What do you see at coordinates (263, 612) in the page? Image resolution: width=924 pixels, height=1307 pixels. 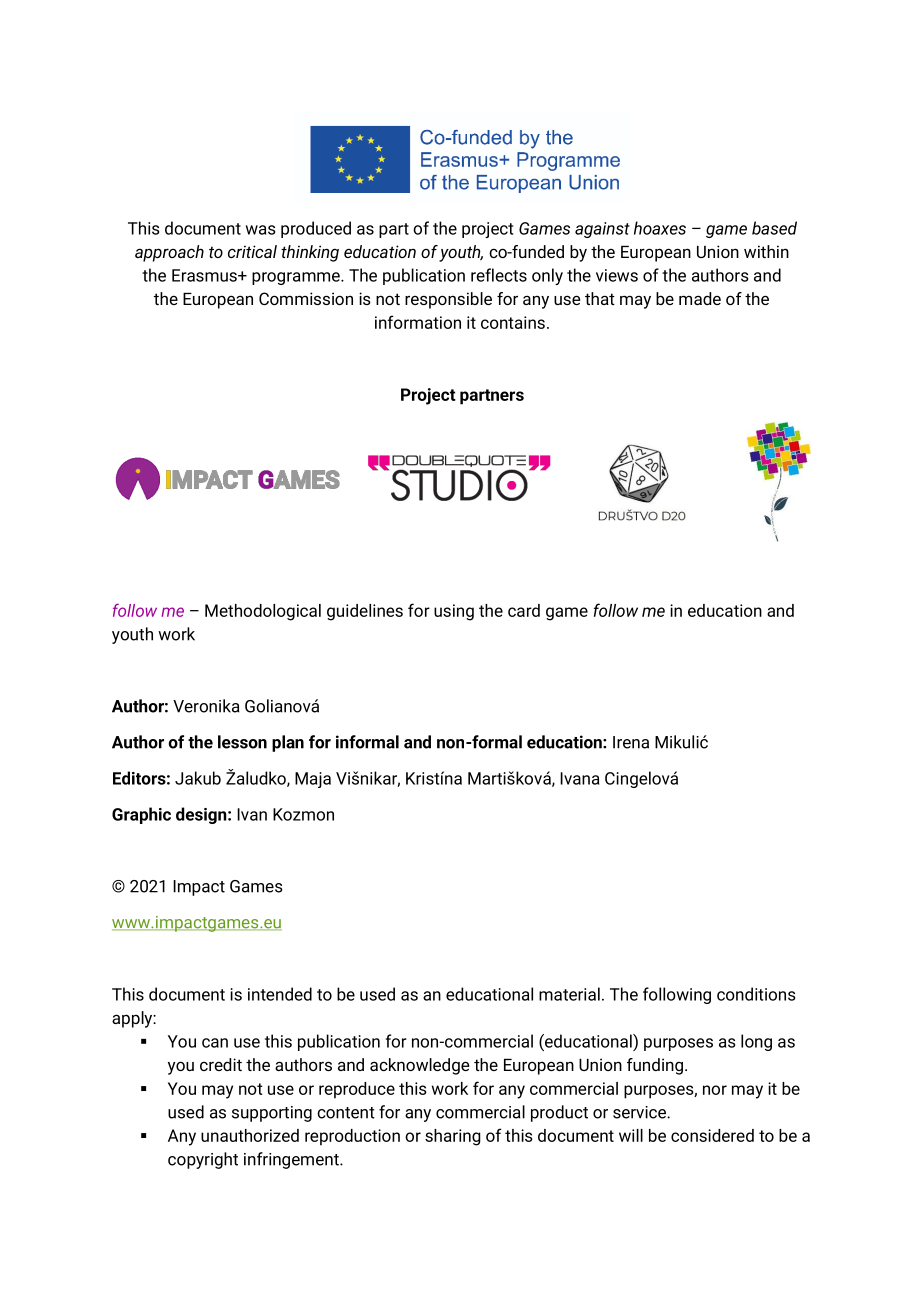 I see `Methodological` at bounding box center [263, 612].
